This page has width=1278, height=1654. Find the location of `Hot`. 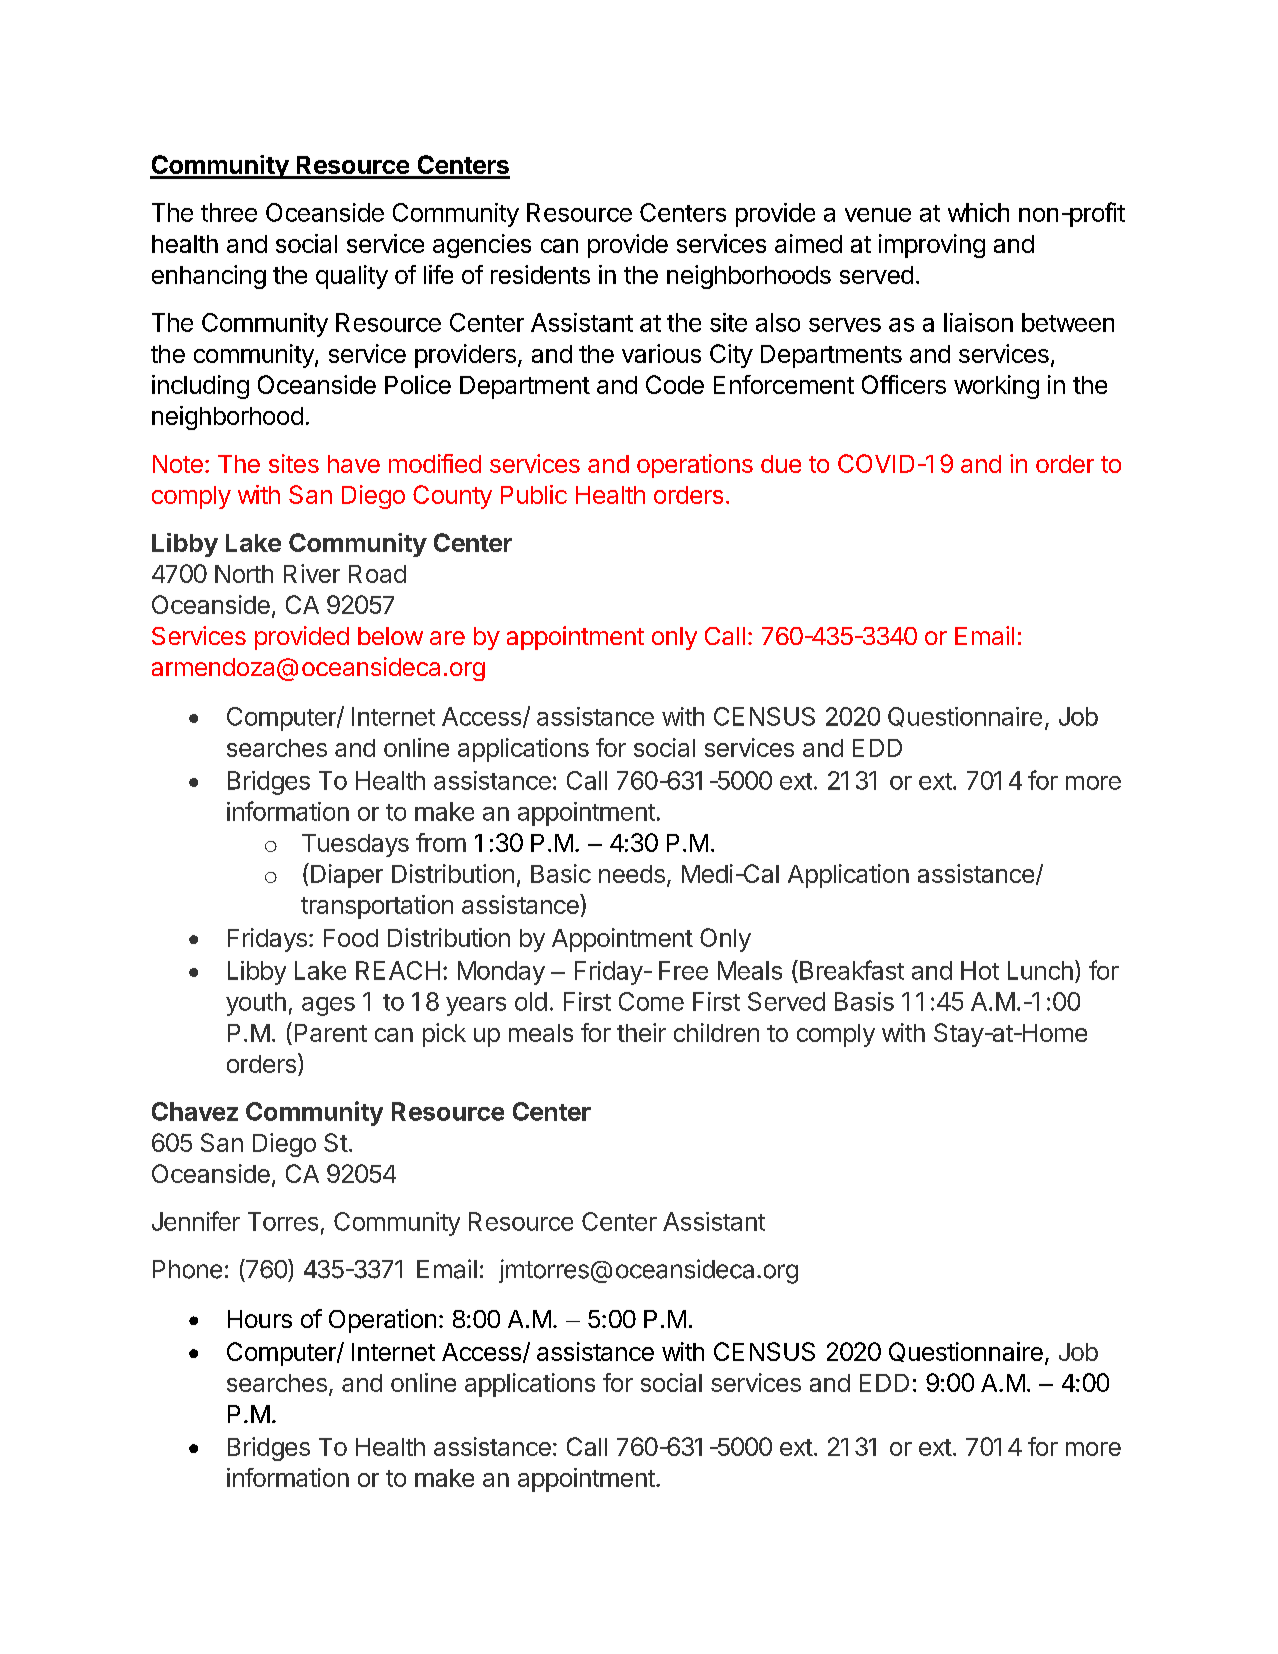

Hot is located at coordinates (980, 970).
